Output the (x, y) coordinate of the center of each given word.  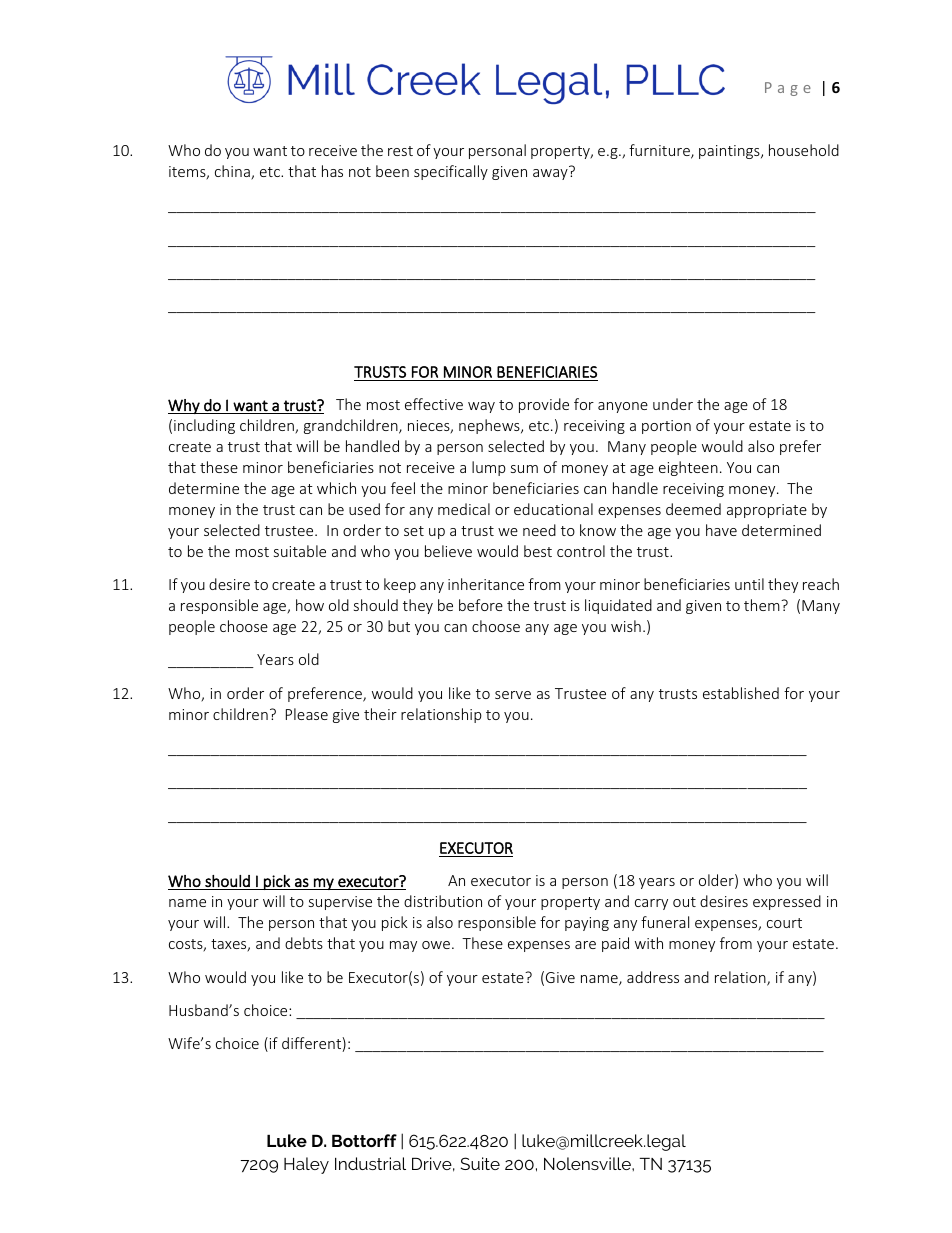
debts (304, 943)
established (741, 693)
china (233, 172)
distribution (443, 901)
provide (544, 405)
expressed (787, 902)
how (310, 605)
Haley (306, 1165)
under (673, 404)
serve (513, 695)
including (204, 426)
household (804, 150)
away (550, 174)
